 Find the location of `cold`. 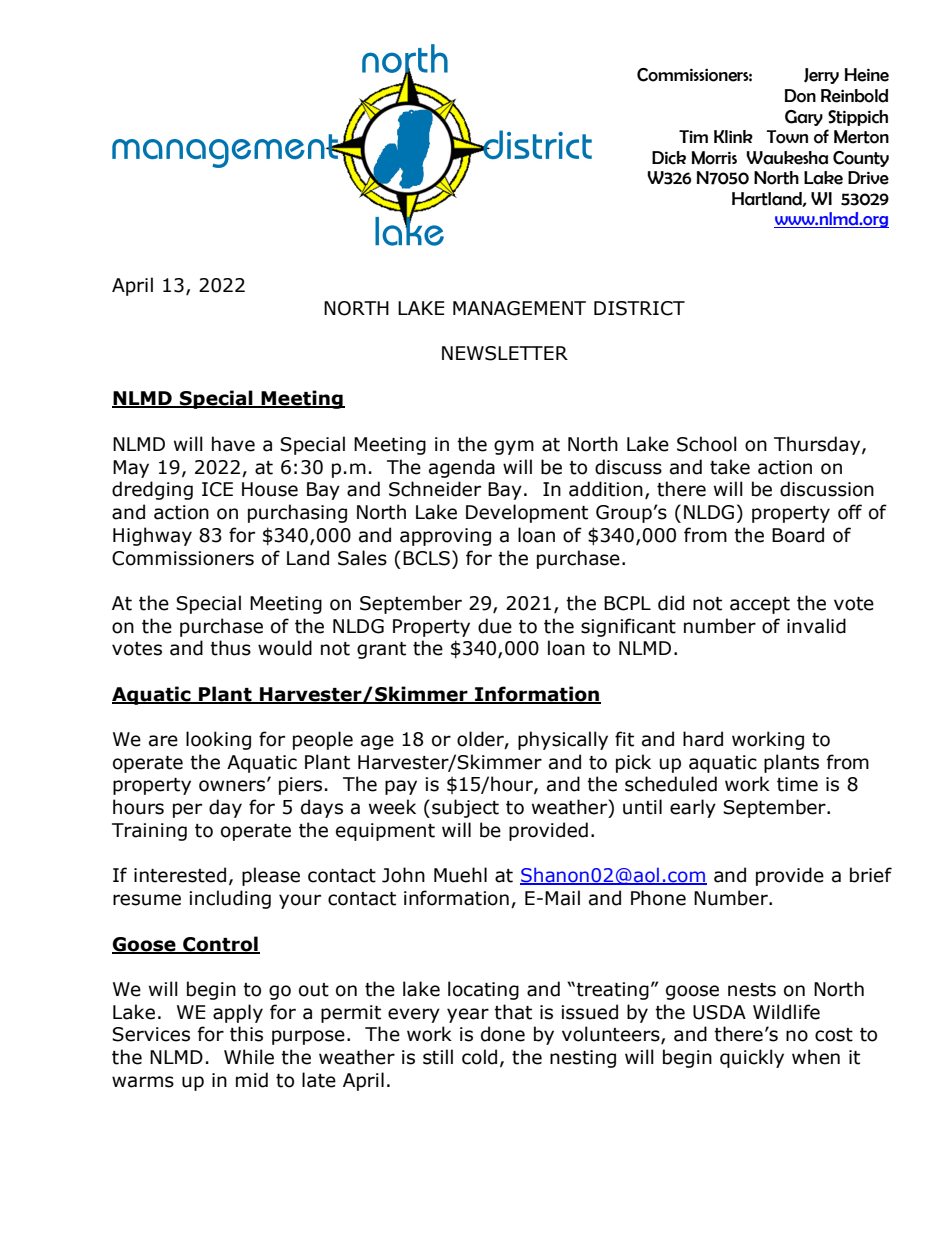

cold is located at coordinates (479, 1057).
